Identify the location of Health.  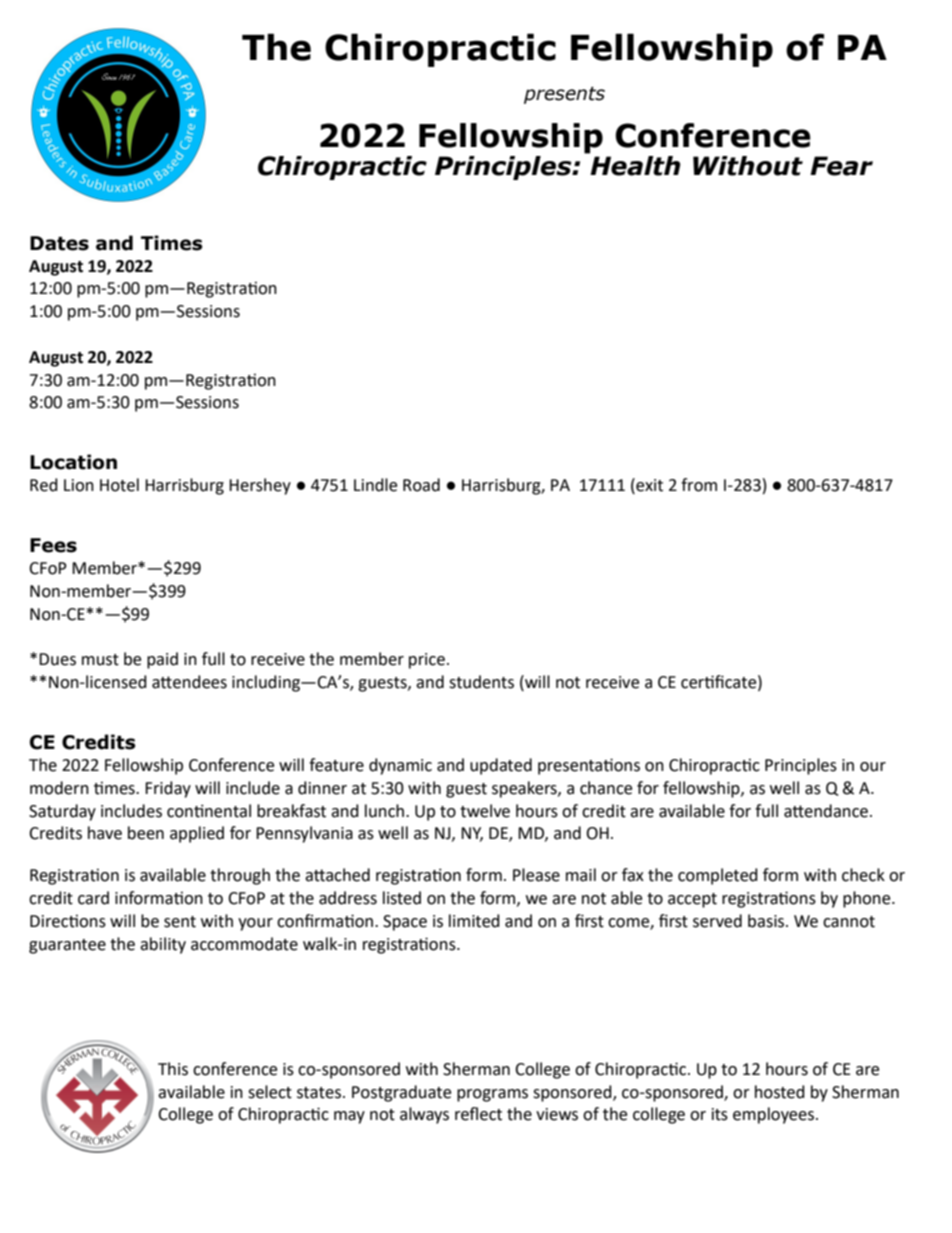
(634, 164).
